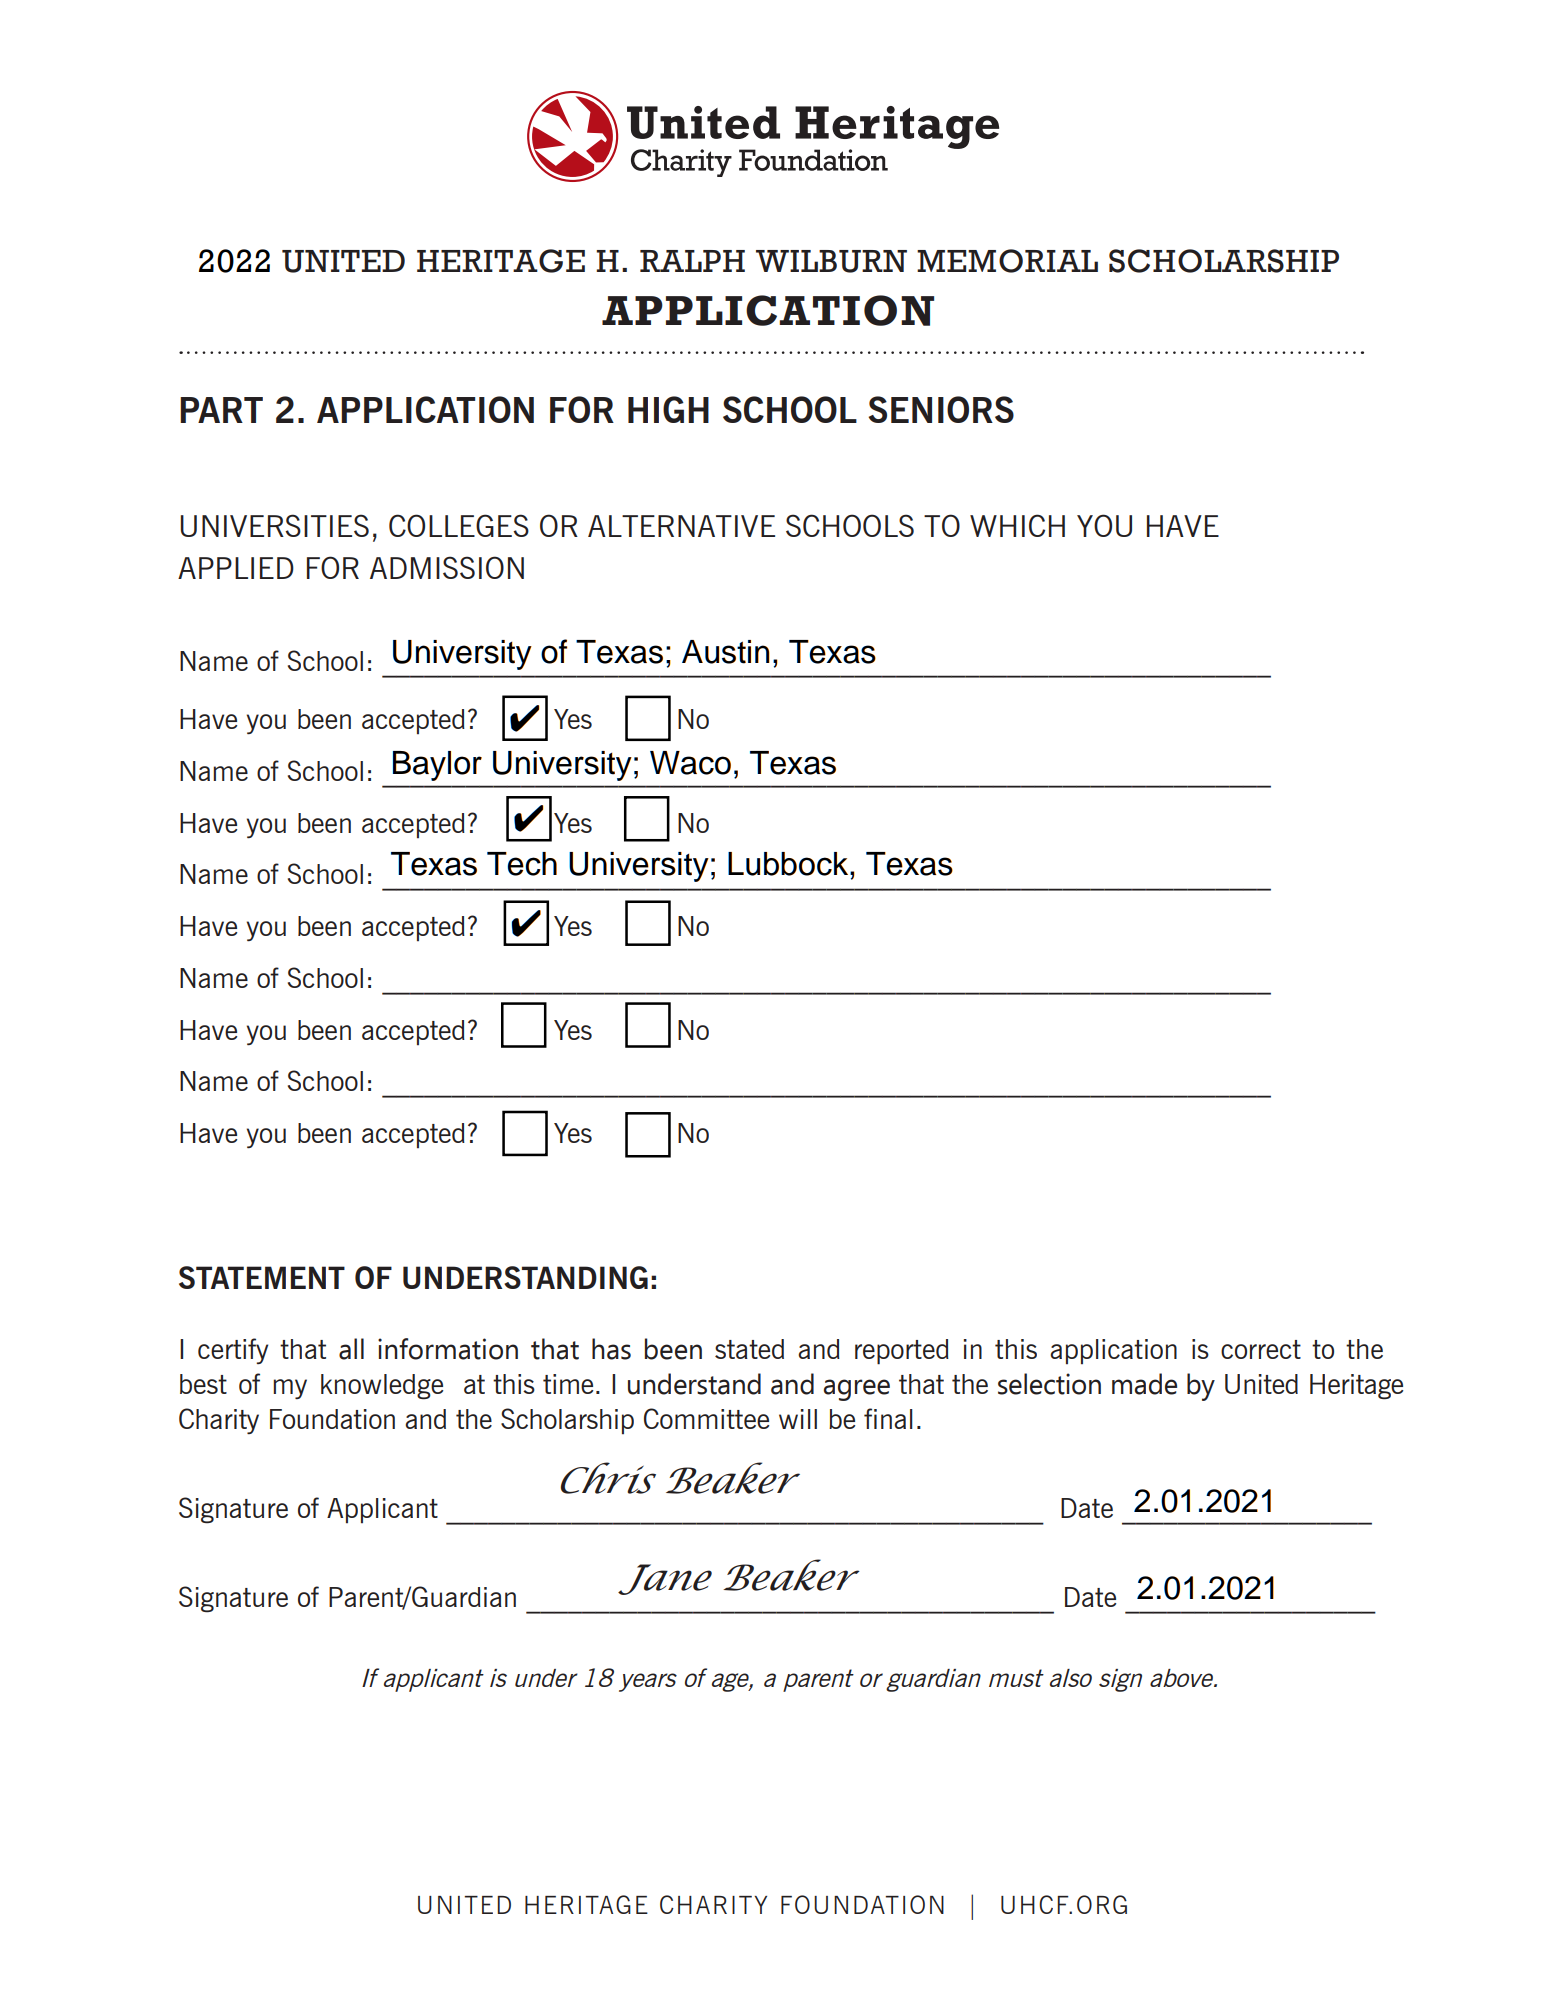 This document has height=2000, width=1545. I want to click on PART, so click(221, 410).
